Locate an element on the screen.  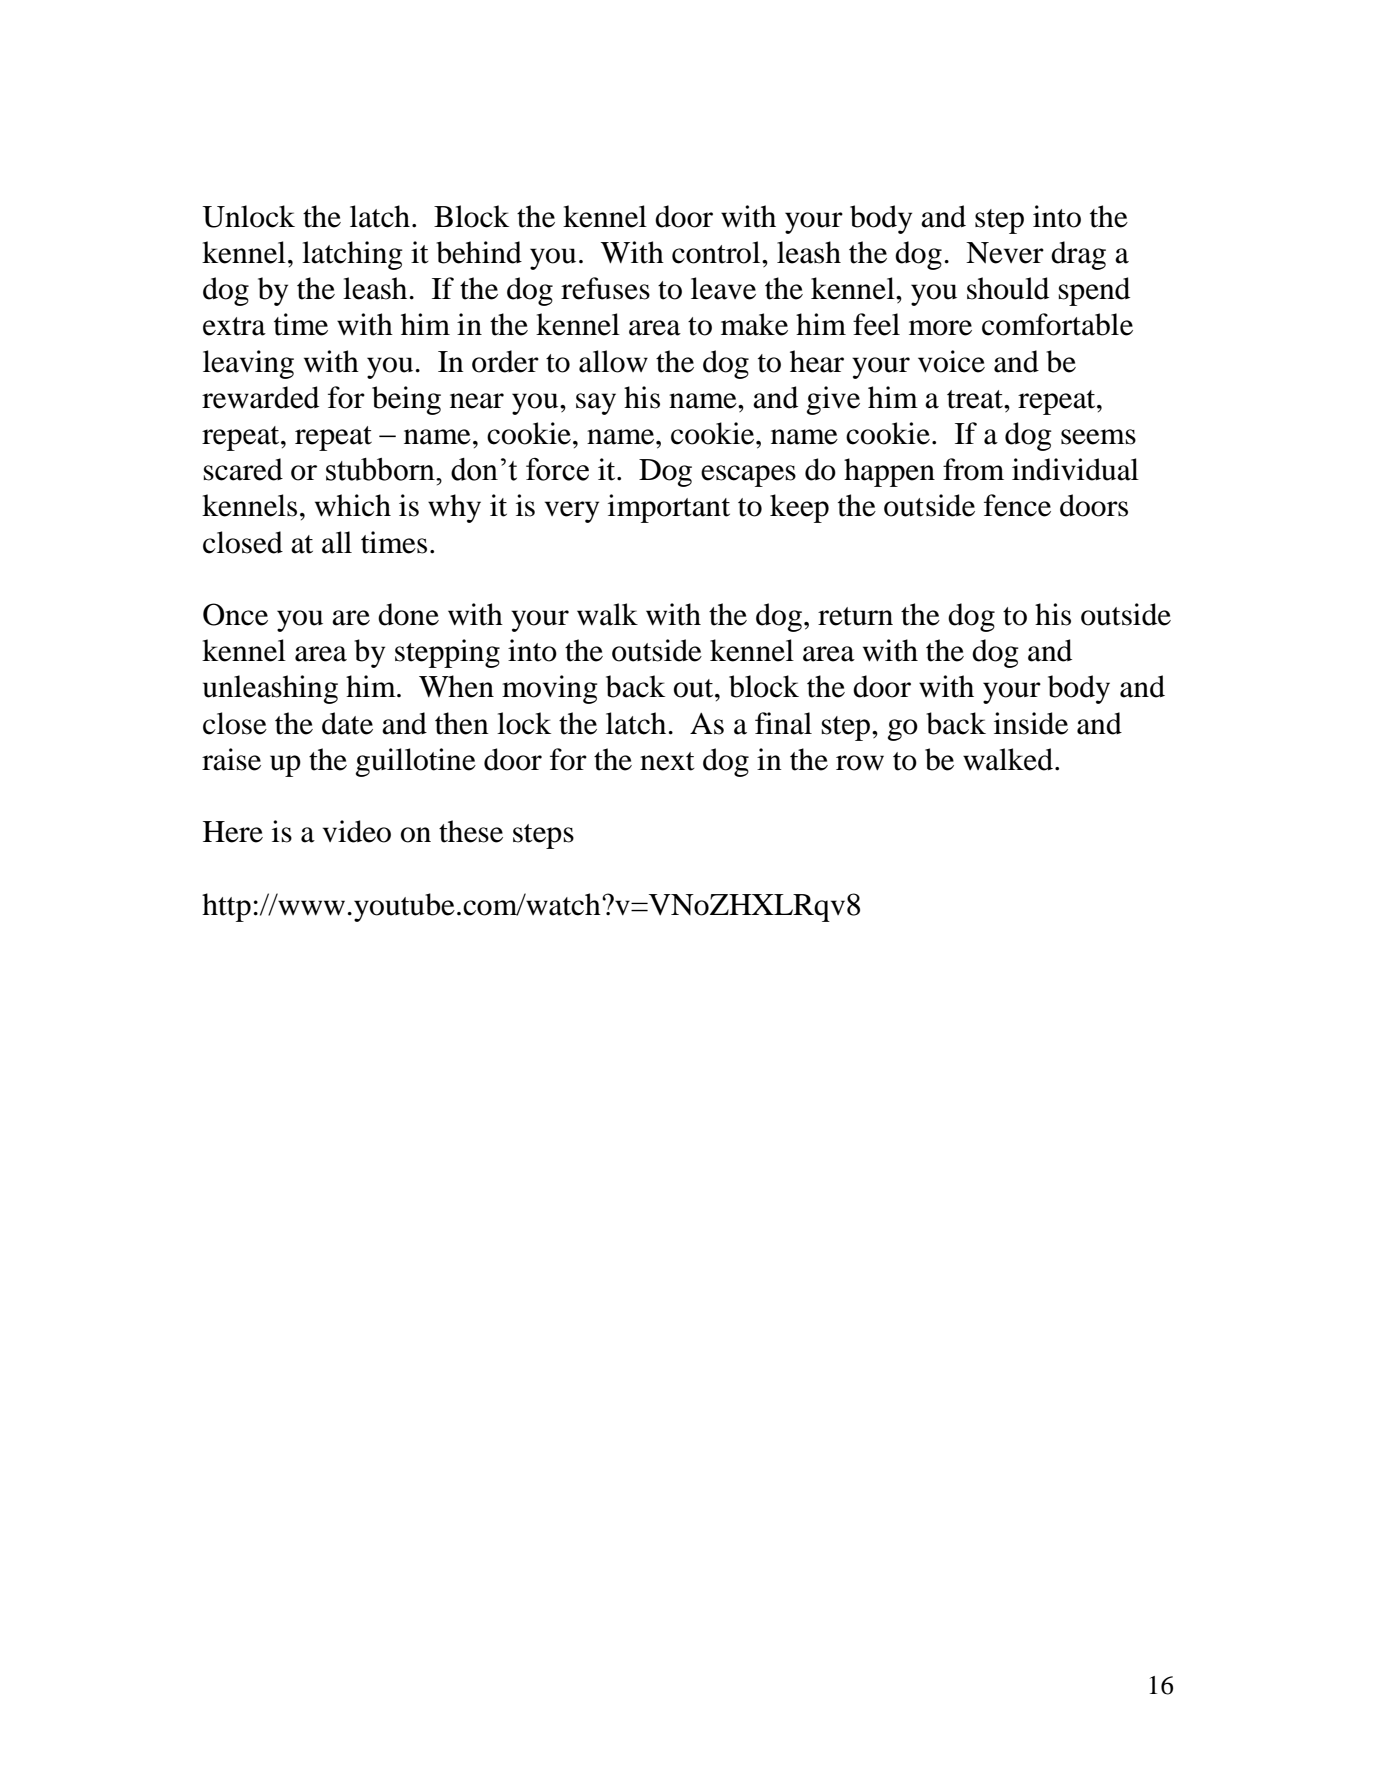
control is located at coordinates (717, 252).
